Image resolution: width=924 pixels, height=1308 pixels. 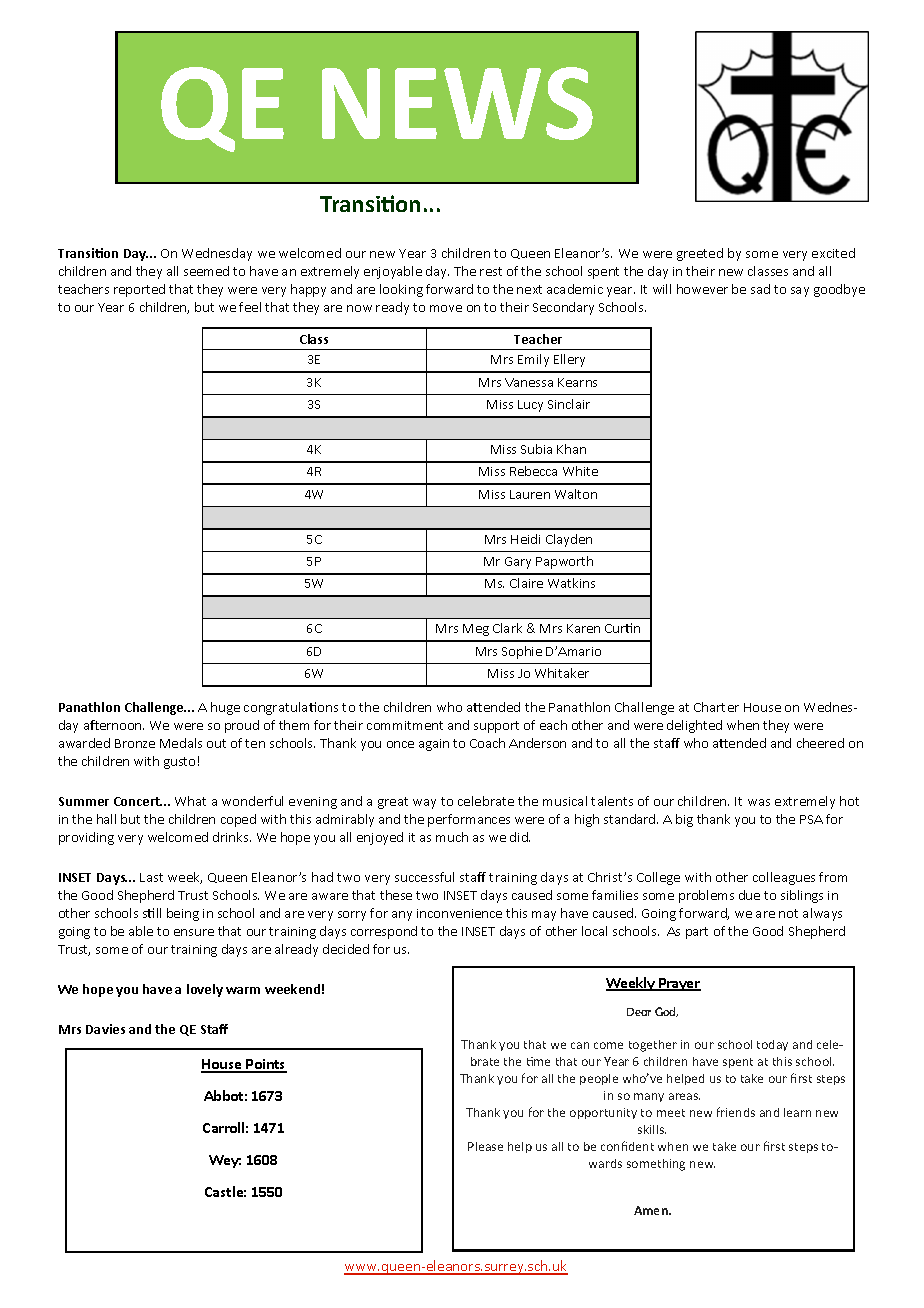 I want to click on friends, so click(x=736, y=1112).
